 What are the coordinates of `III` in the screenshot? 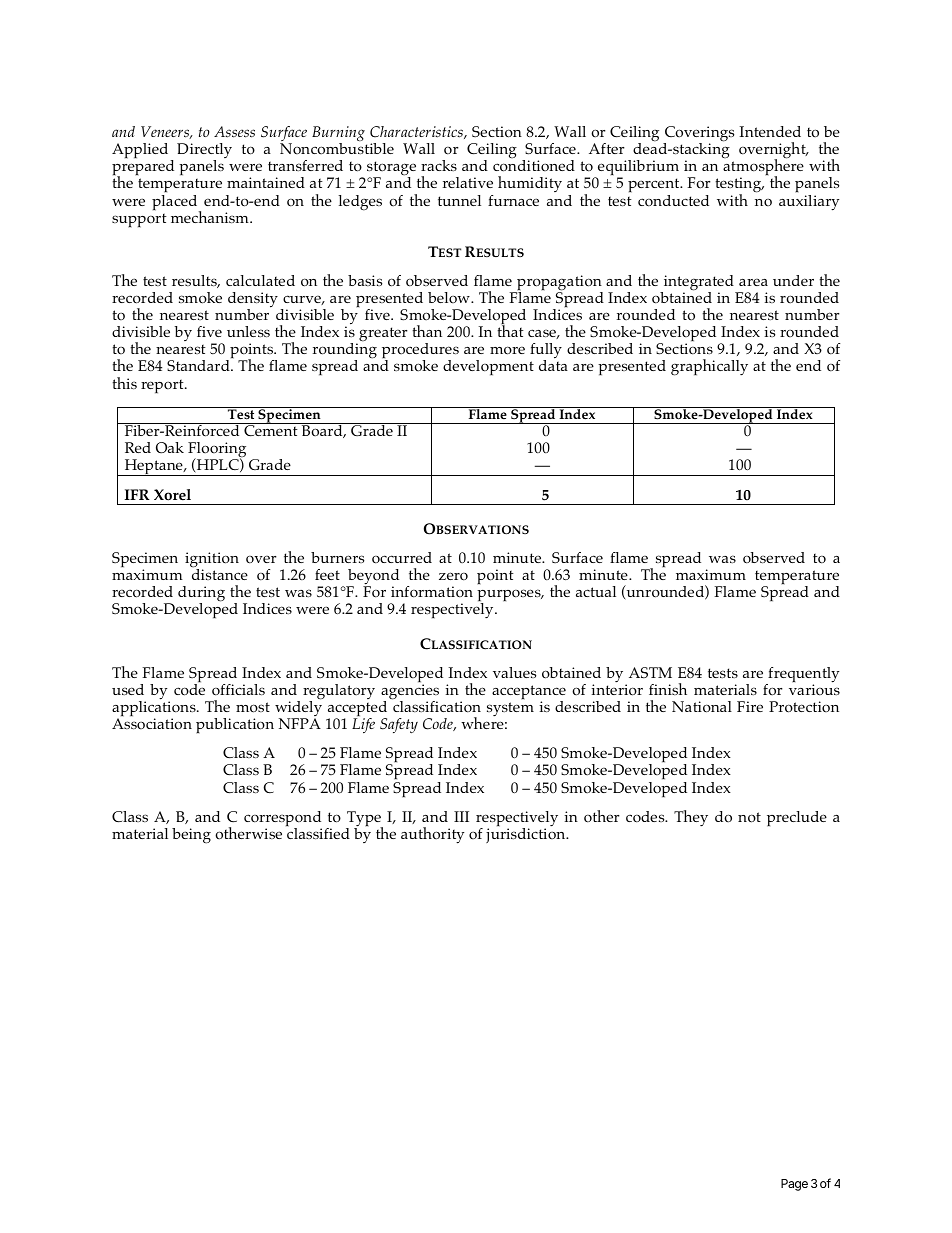 It's located at (461, 816).
